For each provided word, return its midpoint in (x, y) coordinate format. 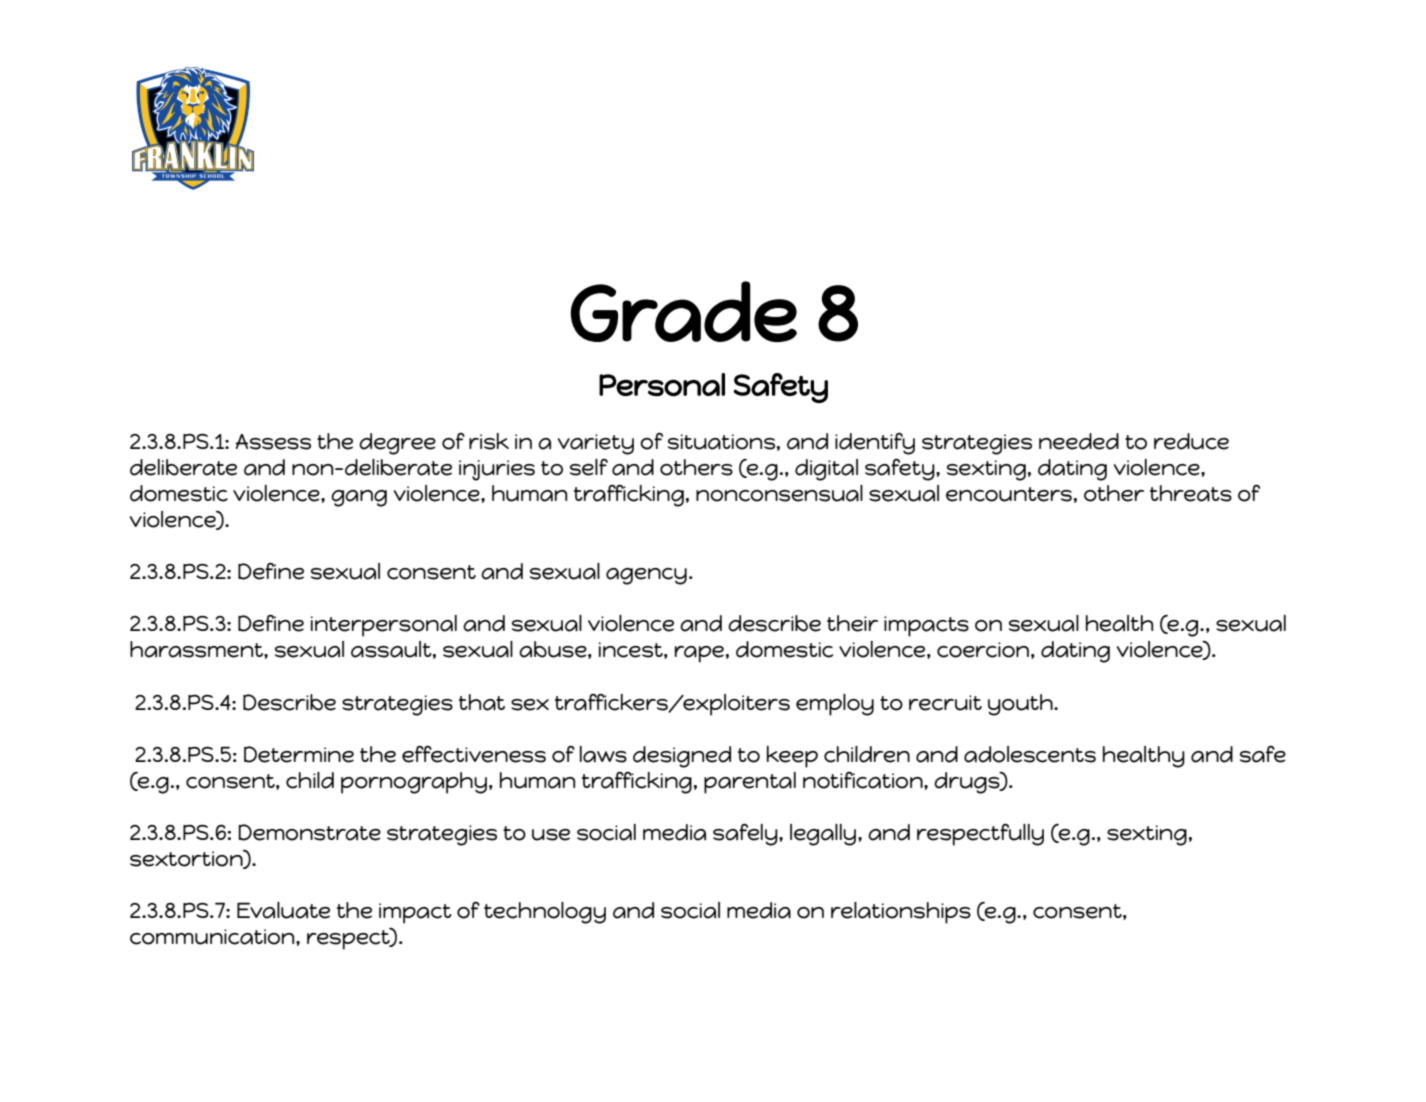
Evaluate (283, 910)
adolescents (1030, 754)
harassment (197, 649)
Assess (273, 442)
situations (721, 442)
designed (682, 757)
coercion (983, 650)
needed (1079, 441)
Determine (299, 754)
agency (646, 576)
